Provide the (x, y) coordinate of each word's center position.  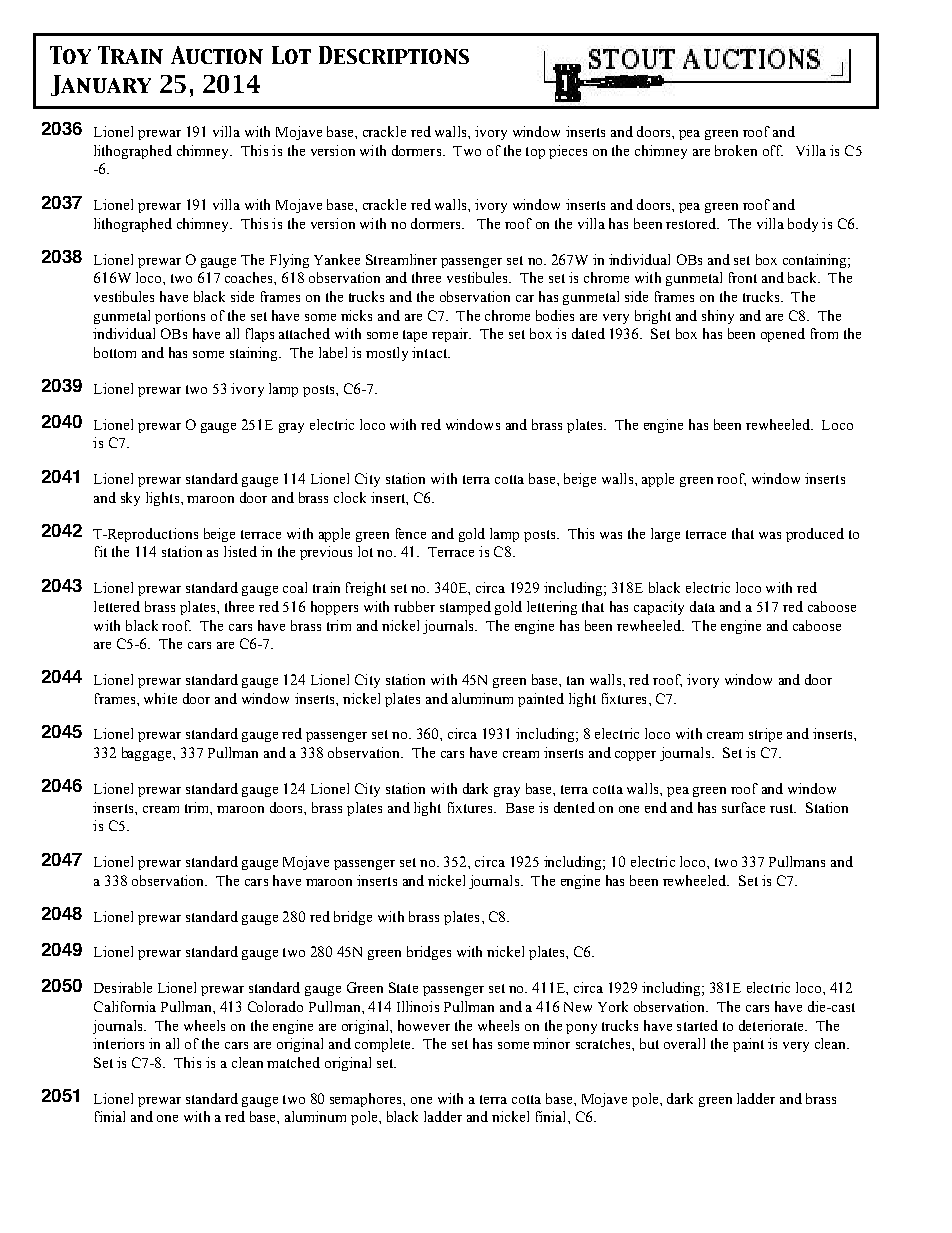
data (702, 606)
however (424, 1025)
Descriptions (394, 55)
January (101, 85)
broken (736, 150)
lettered (117, 606)
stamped (465, 608)
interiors (118, 1043)
